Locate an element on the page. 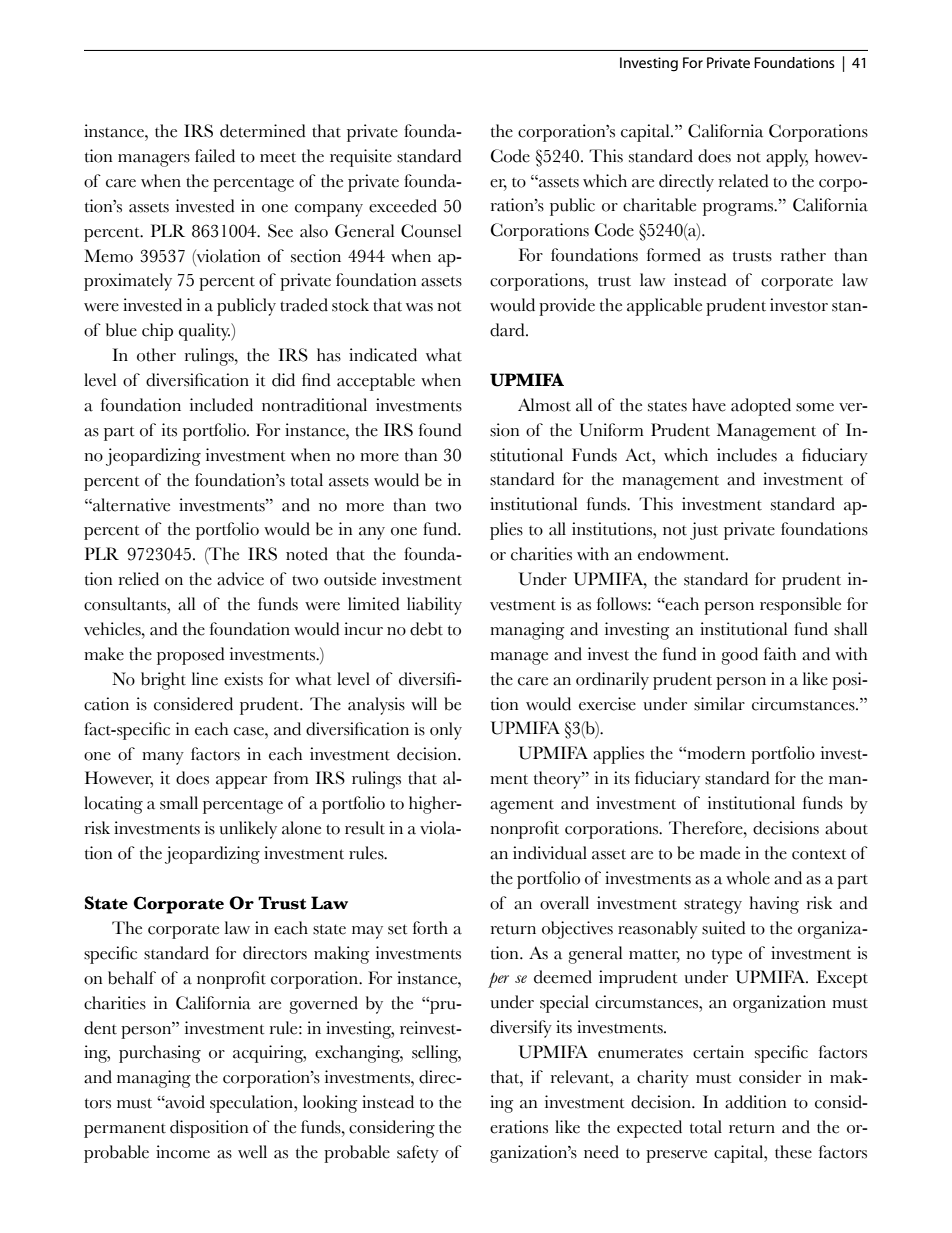 This page has width=952, height=1233. debt is located at coordinates (426, 629).
